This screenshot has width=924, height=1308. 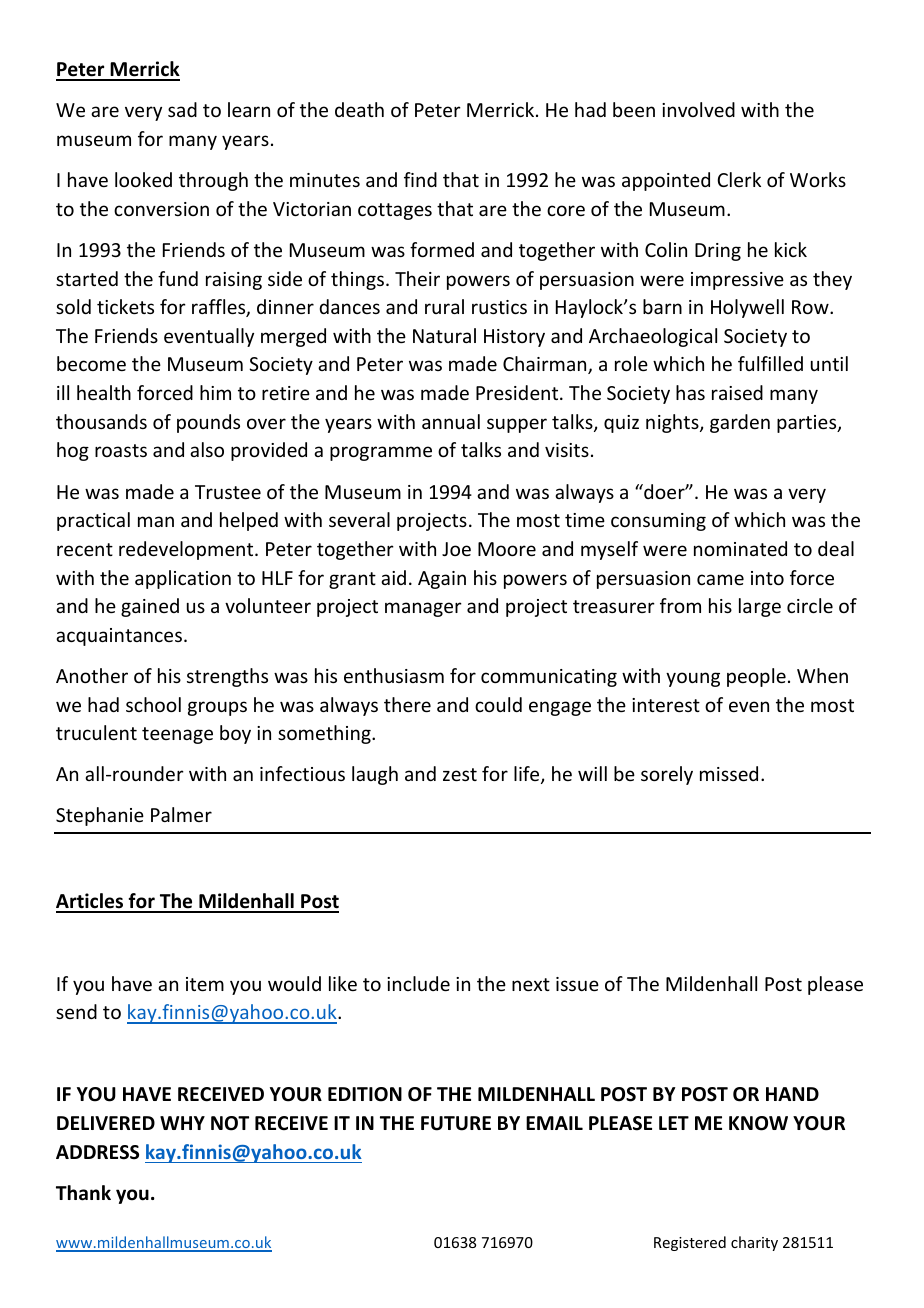 What do you see at coordinates (153, 704) in the screenshot?
I see `school` at bounding box center [153, 704].
